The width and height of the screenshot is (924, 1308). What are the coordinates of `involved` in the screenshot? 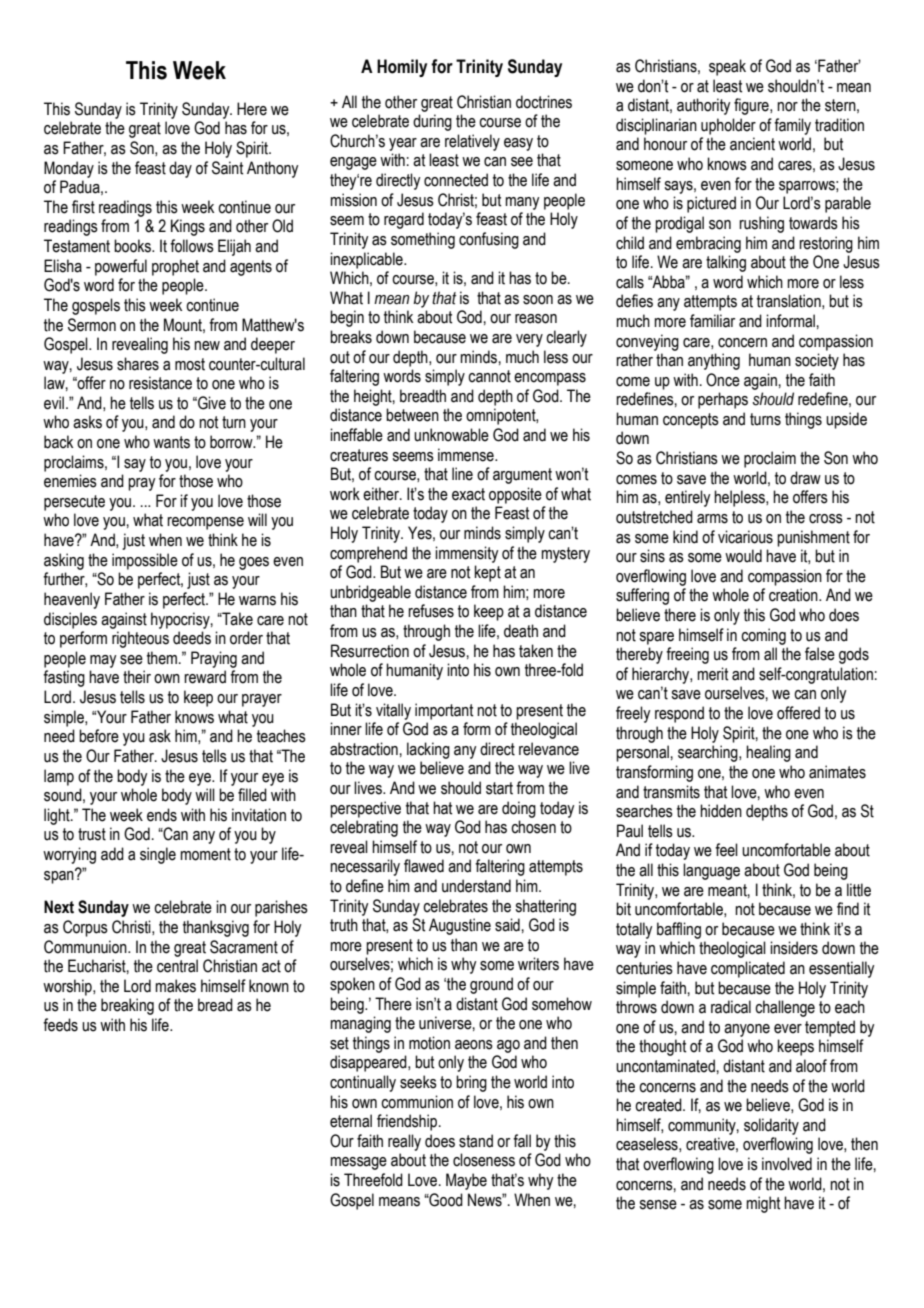 It's located at (787, 1164).
